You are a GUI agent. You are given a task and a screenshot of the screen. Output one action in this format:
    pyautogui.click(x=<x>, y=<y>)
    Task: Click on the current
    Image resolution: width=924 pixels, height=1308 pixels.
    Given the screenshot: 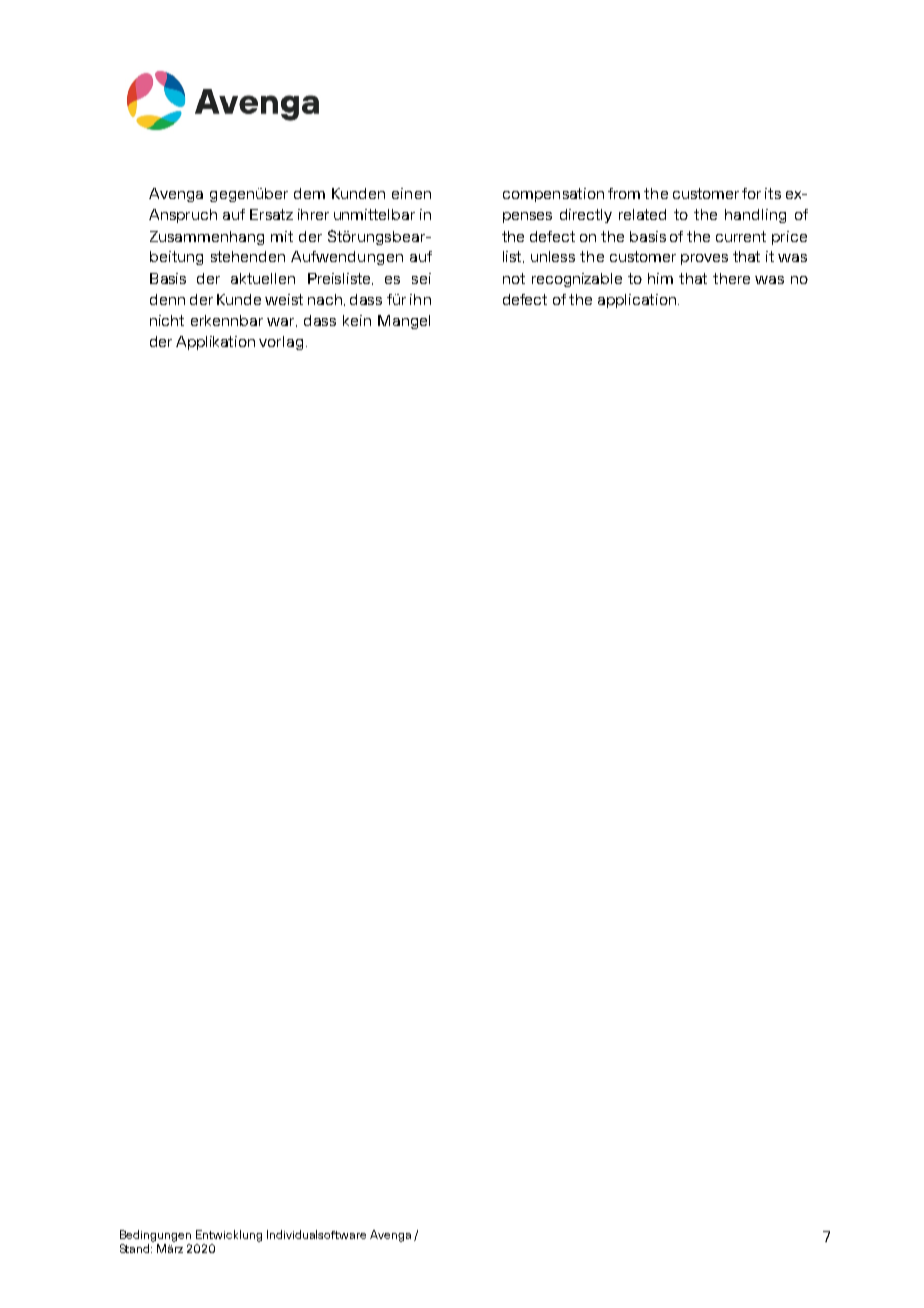 What is the action you would take?
    pyautogui.click(x=741, y=236)
